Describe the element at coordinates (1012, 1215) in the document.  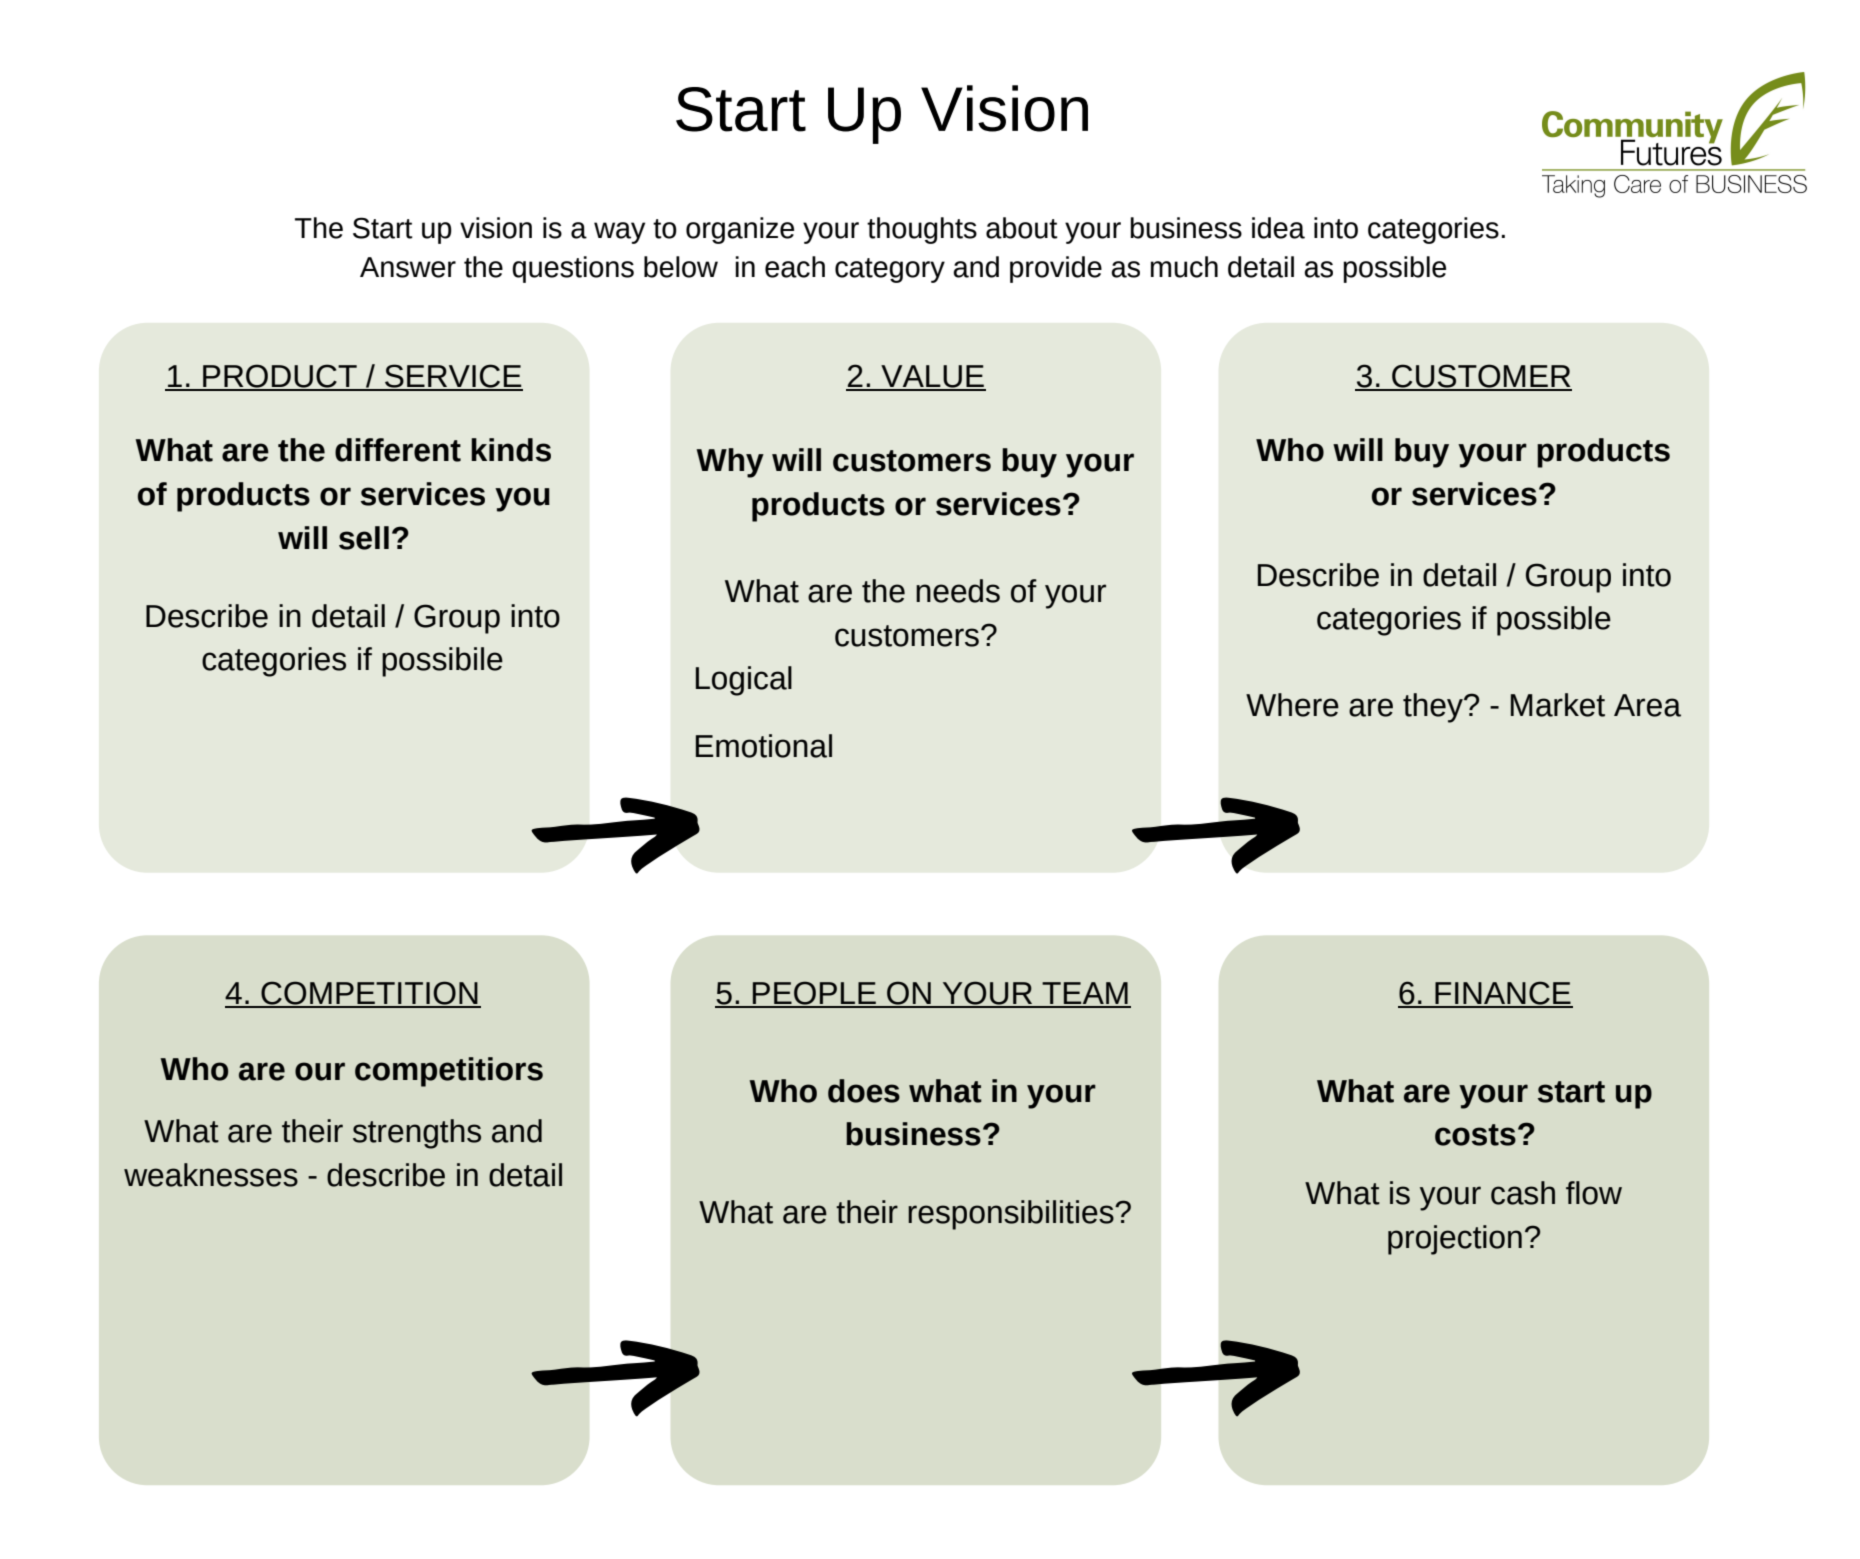
I see `responsibilities` at that location.
